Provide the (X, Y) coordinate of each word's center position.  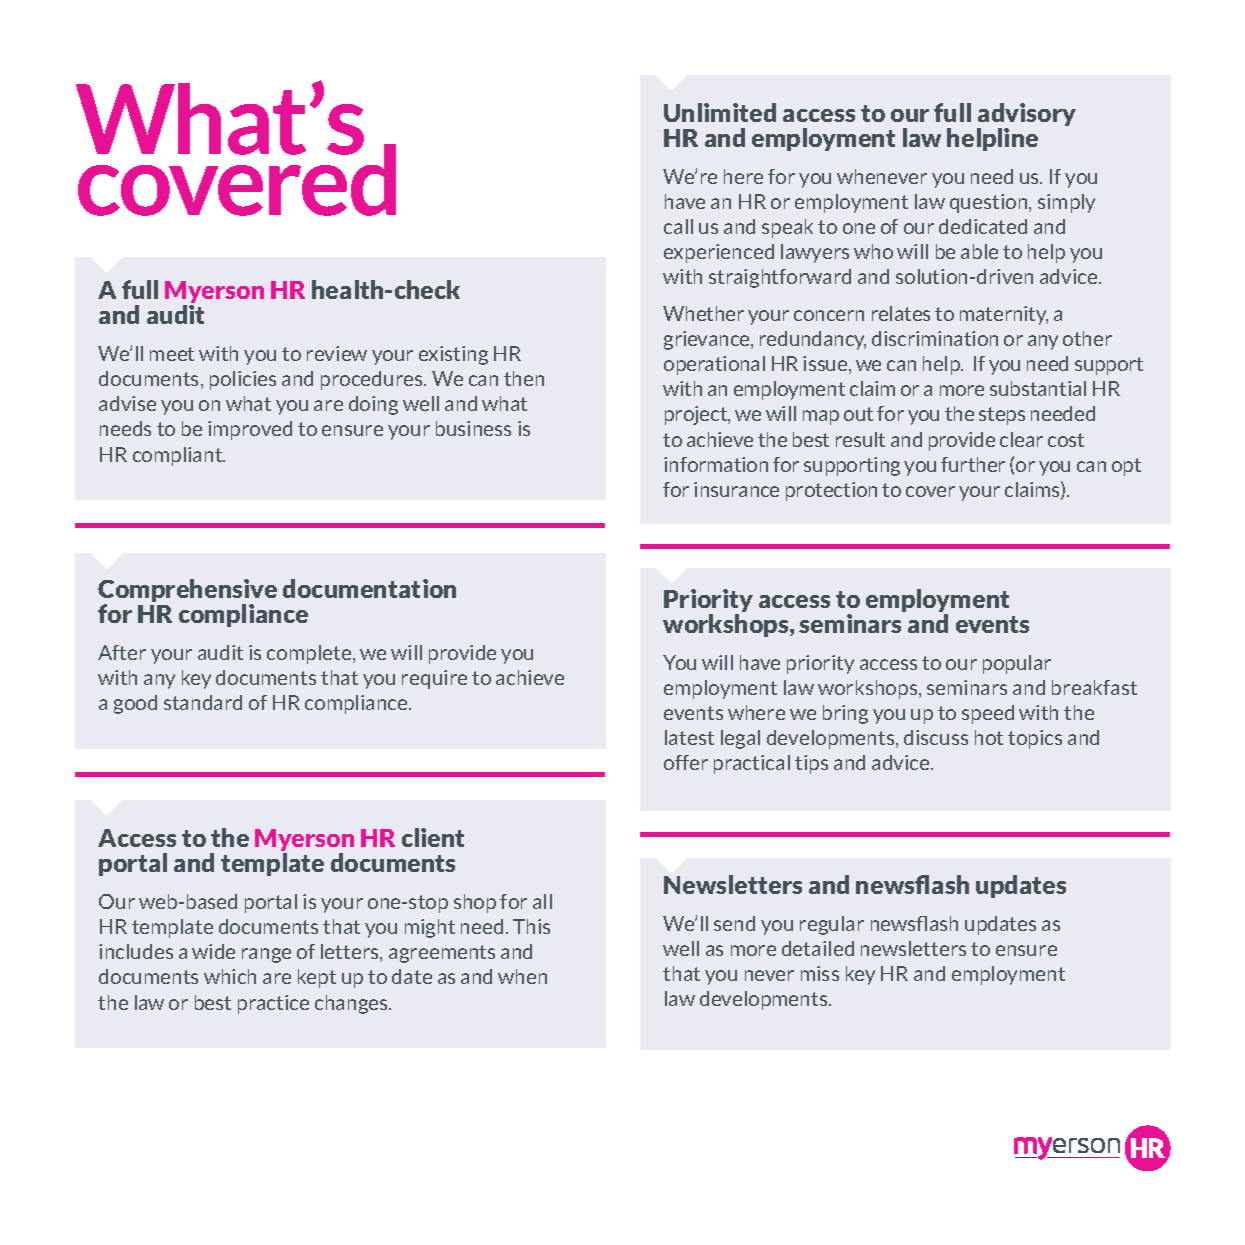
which (230, 976)
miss (820, 973)
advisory (1026, 116)
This (531, 926)
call (678, 226)
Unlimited (720, 112)
